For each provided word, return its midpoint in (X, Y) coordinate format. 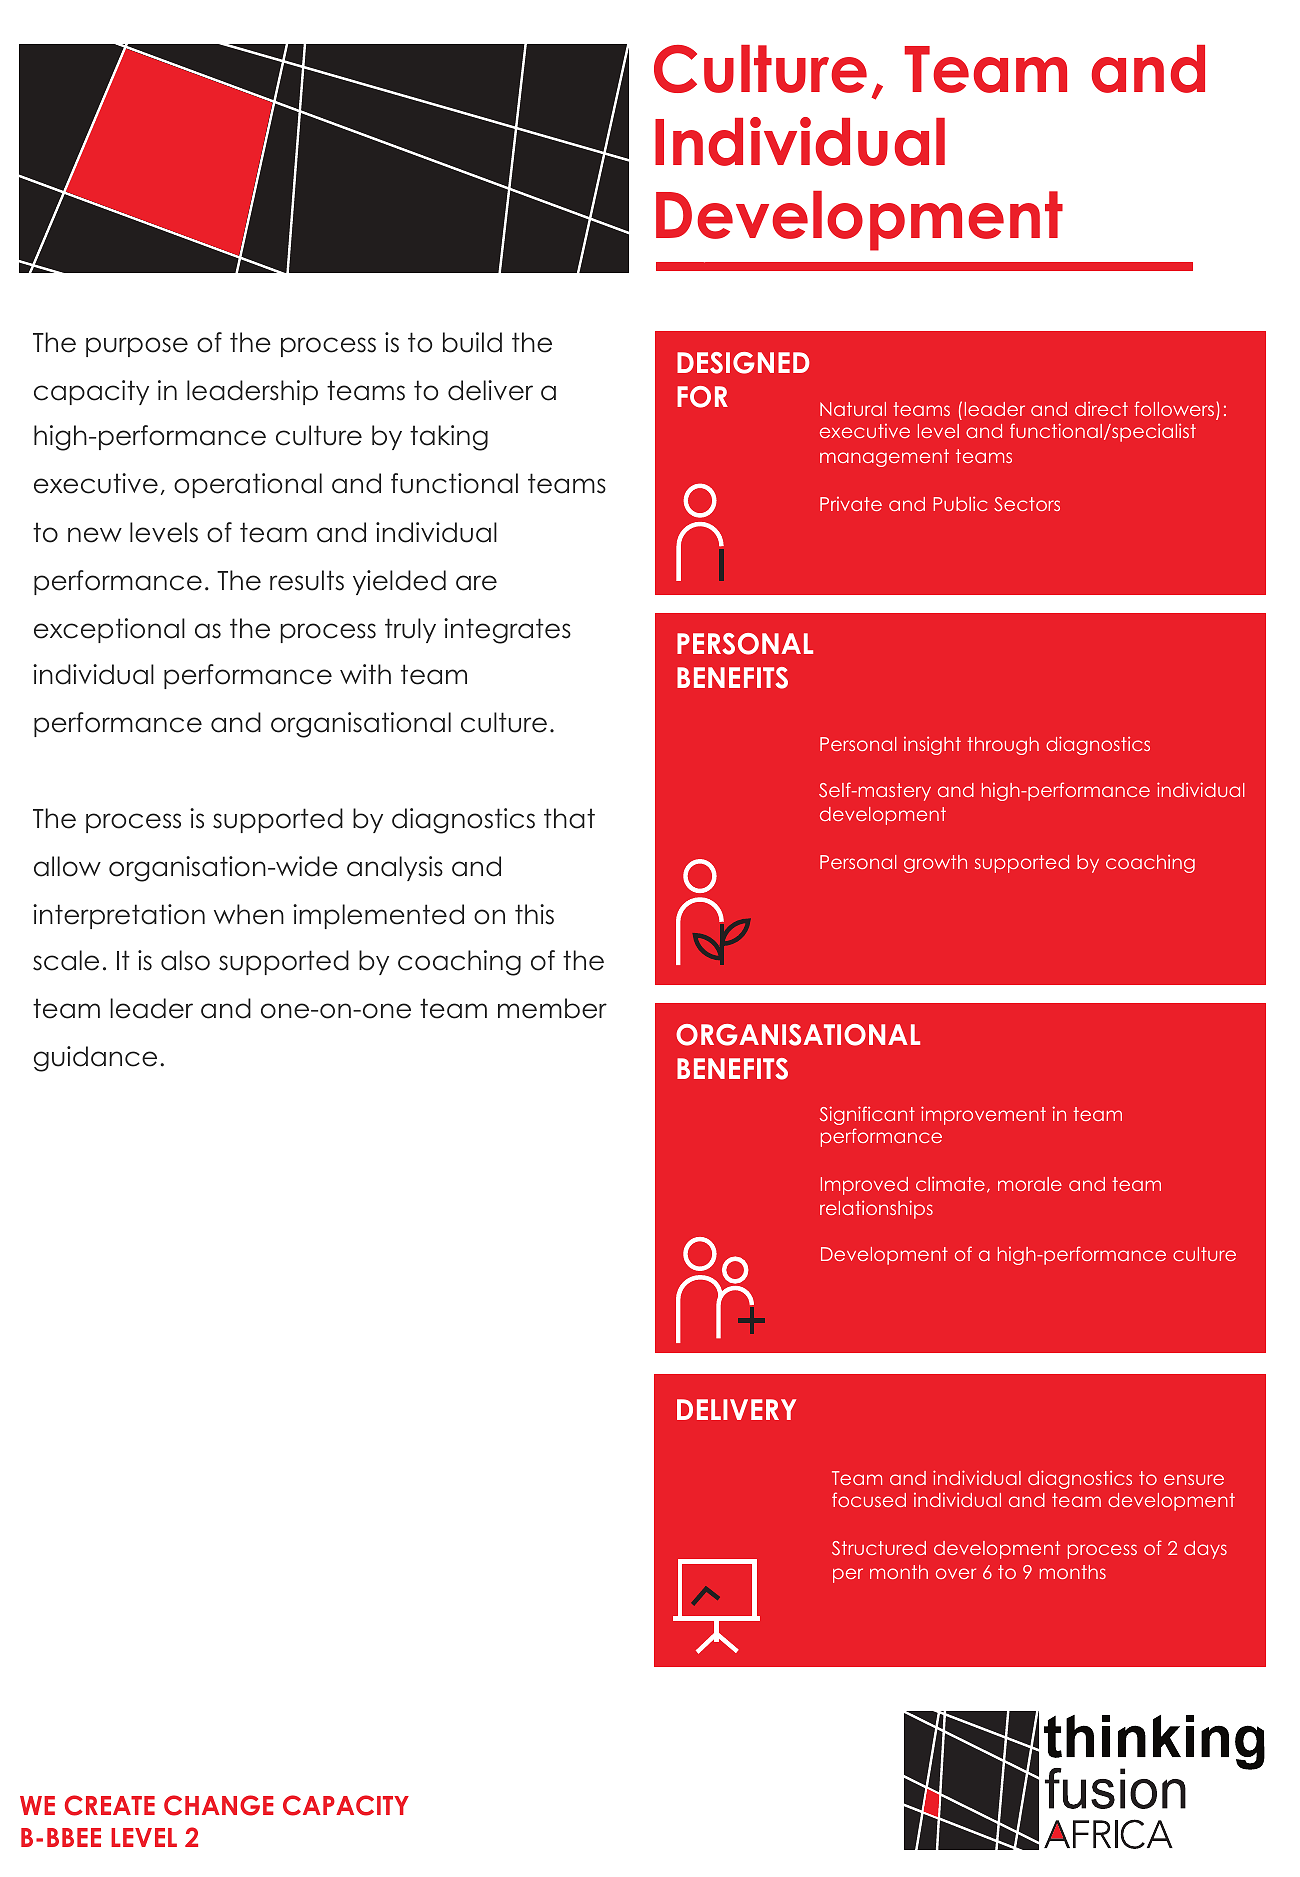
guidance (95, 1059)
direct (1101, 408)
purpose (137, 347)
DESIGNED (743, 363)
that (569, 818)
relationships (876, 1209)
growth (935, 864)
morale (1030, 1184)
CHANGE (219, 1805)
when (249, 914)
